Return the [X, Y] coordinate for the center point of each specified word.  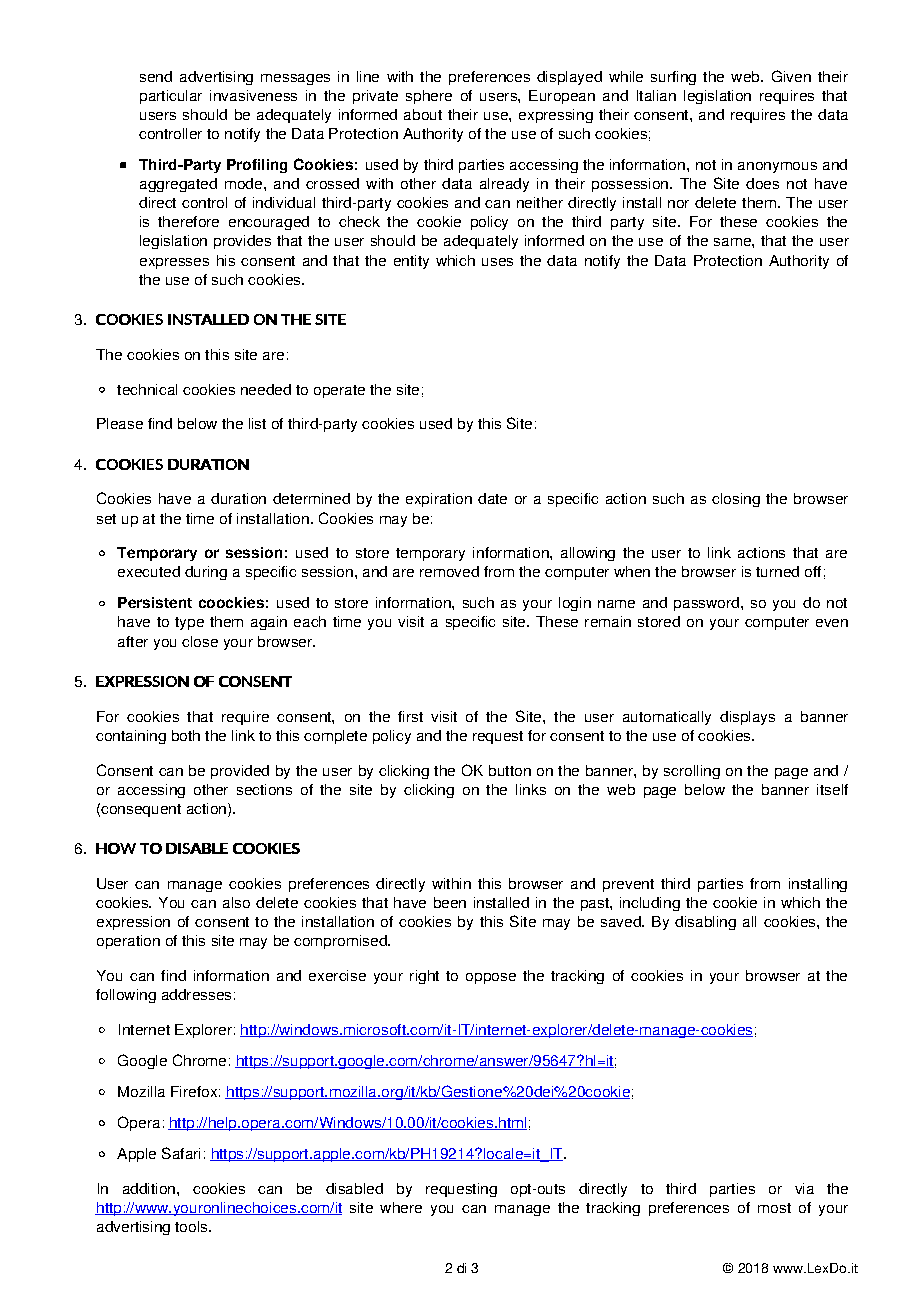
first [410, 716]
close [200, 641]
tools [192, 1226]
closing [736, 500]
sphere [429, 97]
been [450, 902]
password [706, 604]
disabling [705, 923]
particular [171, 97]
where [401, 1207]
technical [147, 389]
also [236, 902]
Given [791, 76]
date [492, 498]
